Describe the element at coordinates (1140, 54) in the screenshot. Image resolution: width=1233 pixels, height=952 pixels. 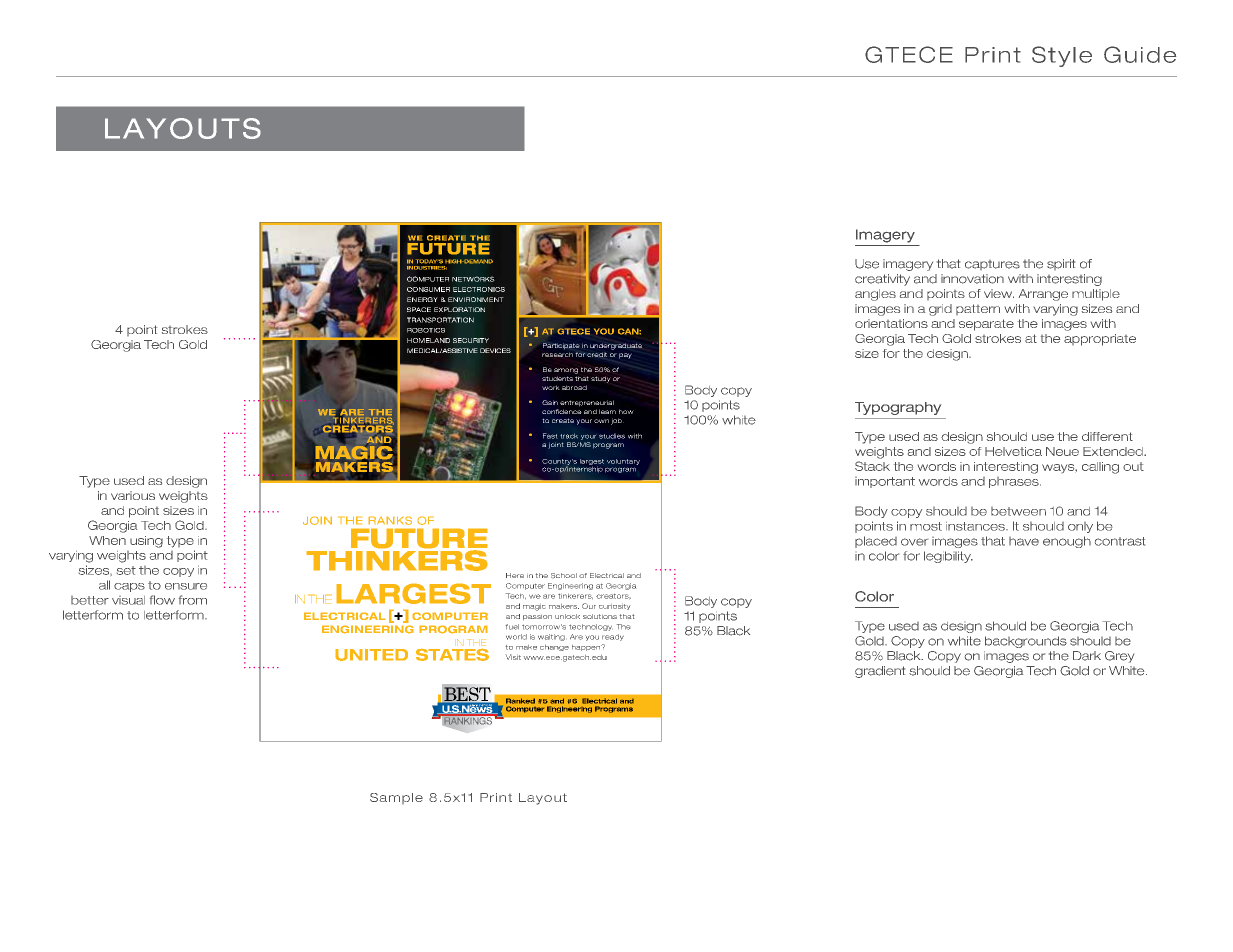
I see `Guide` at that location.
